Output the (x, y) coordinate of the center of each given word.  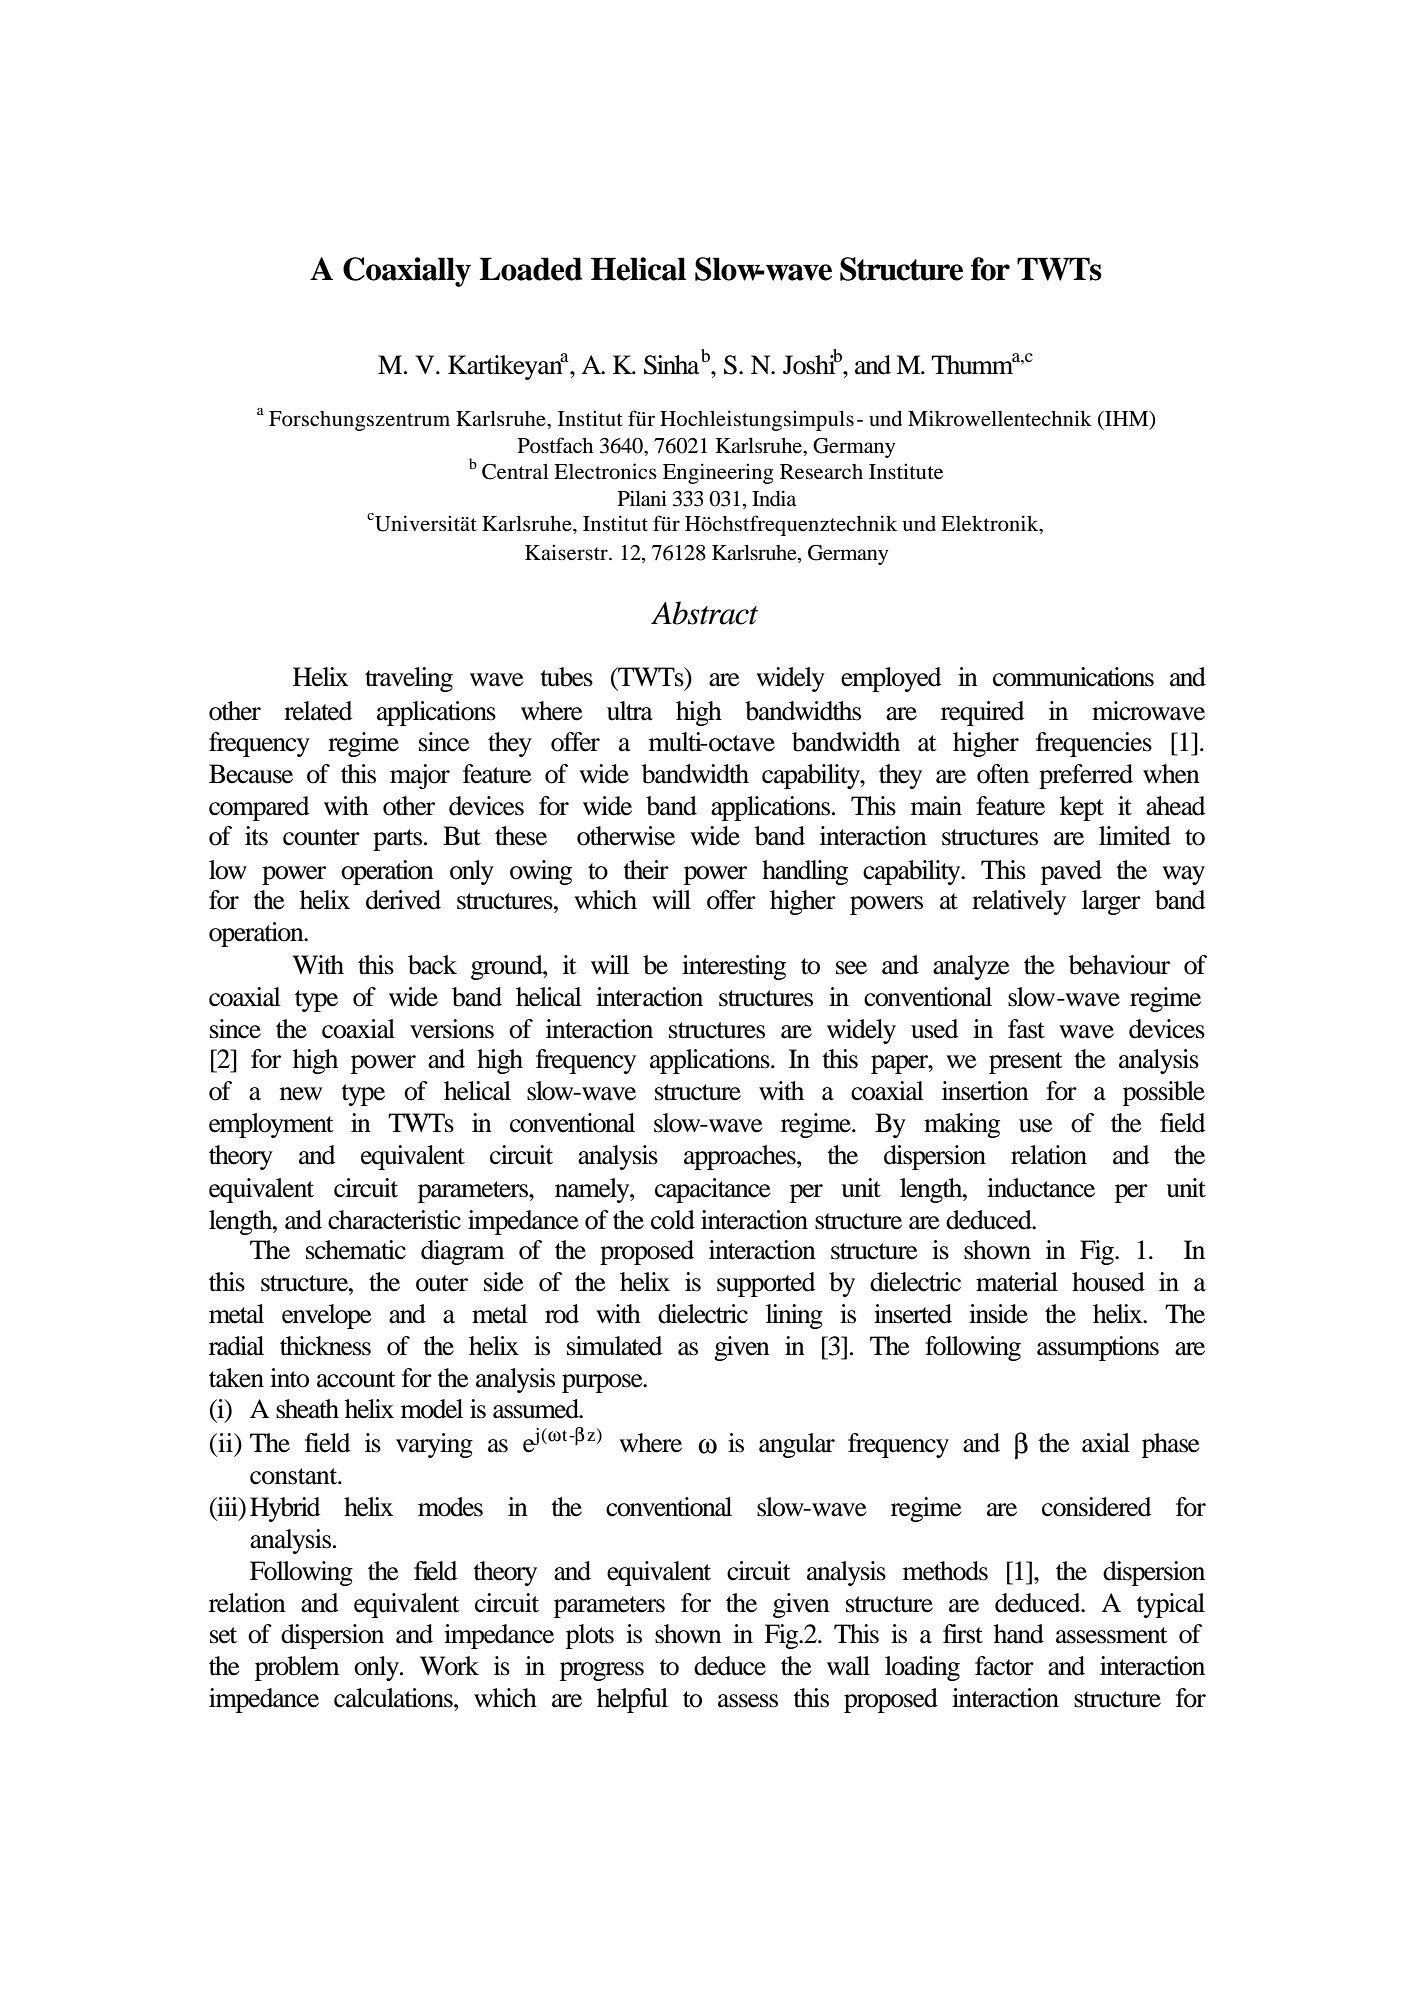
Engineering (718, 473)
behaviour (1119, 965)
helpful (632, 1700)
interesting (734, 967)
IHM (1127, 418)
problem (297, 1668)
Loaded (531, 269)
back (432, 965)
